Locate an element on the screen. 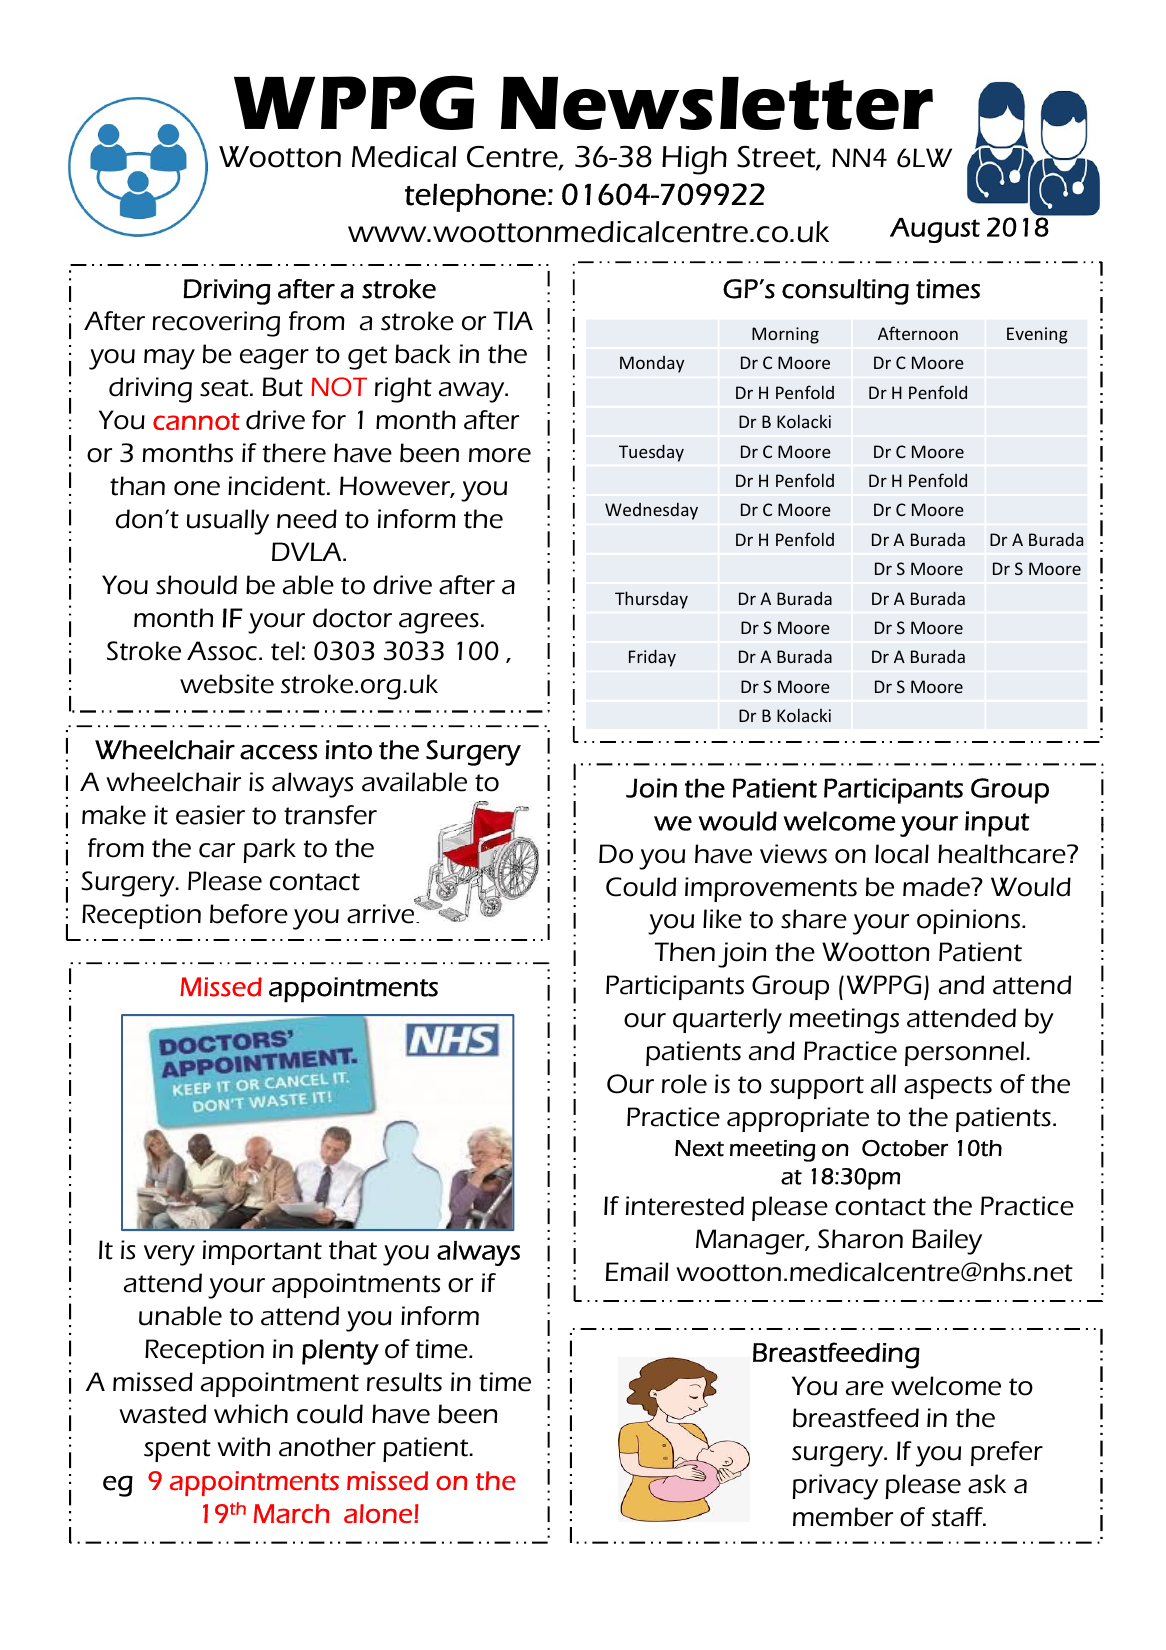 This screenshot has width=1166, height=1650. recovering is located at coordinates (216, 324).
